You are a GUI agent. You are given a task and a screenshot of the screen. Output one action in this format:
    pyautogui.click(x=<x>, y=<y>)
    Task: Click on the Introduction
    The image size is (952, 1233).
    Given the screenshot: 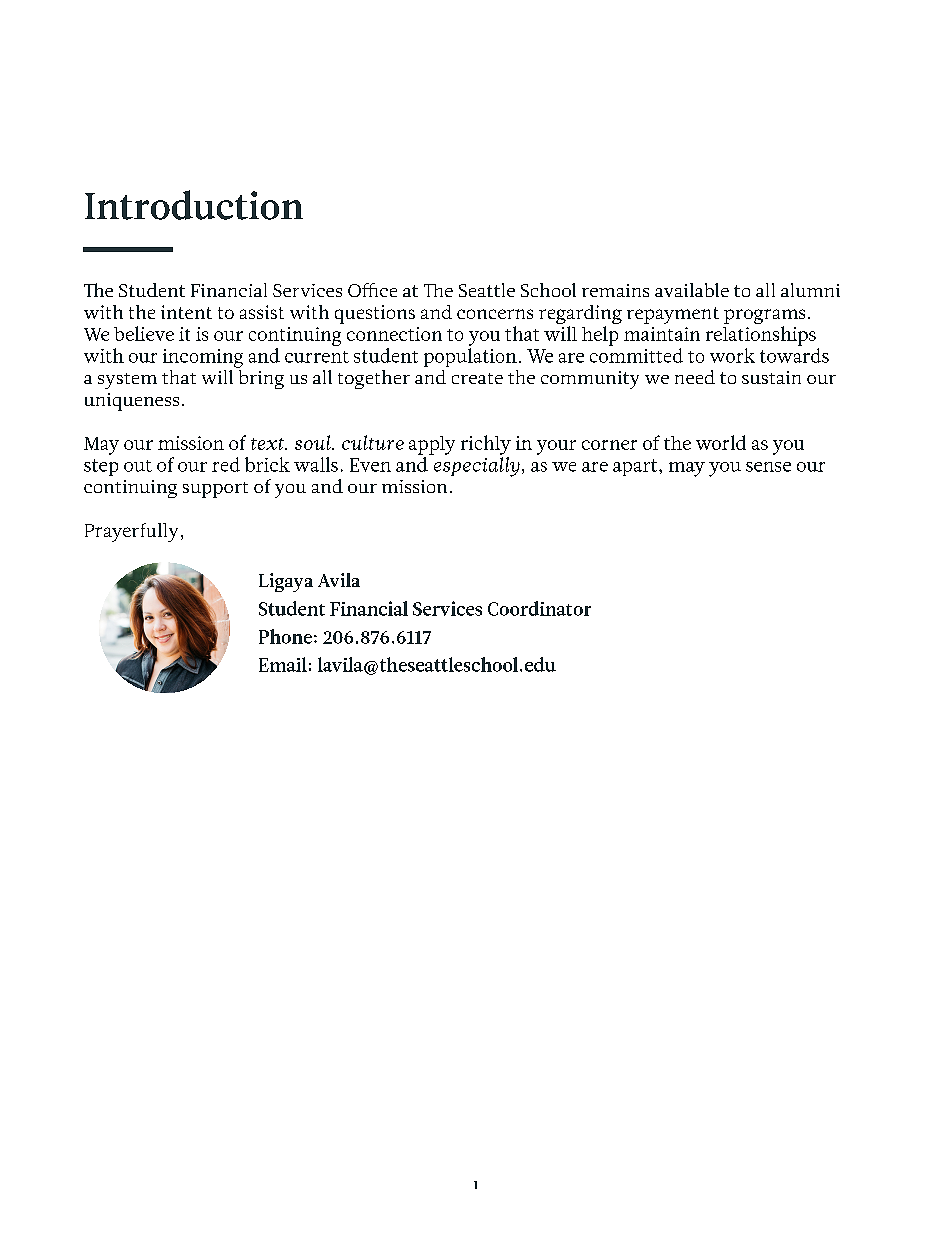 What is the action you would take?
    pyautogui.click(x=194, y=205)
